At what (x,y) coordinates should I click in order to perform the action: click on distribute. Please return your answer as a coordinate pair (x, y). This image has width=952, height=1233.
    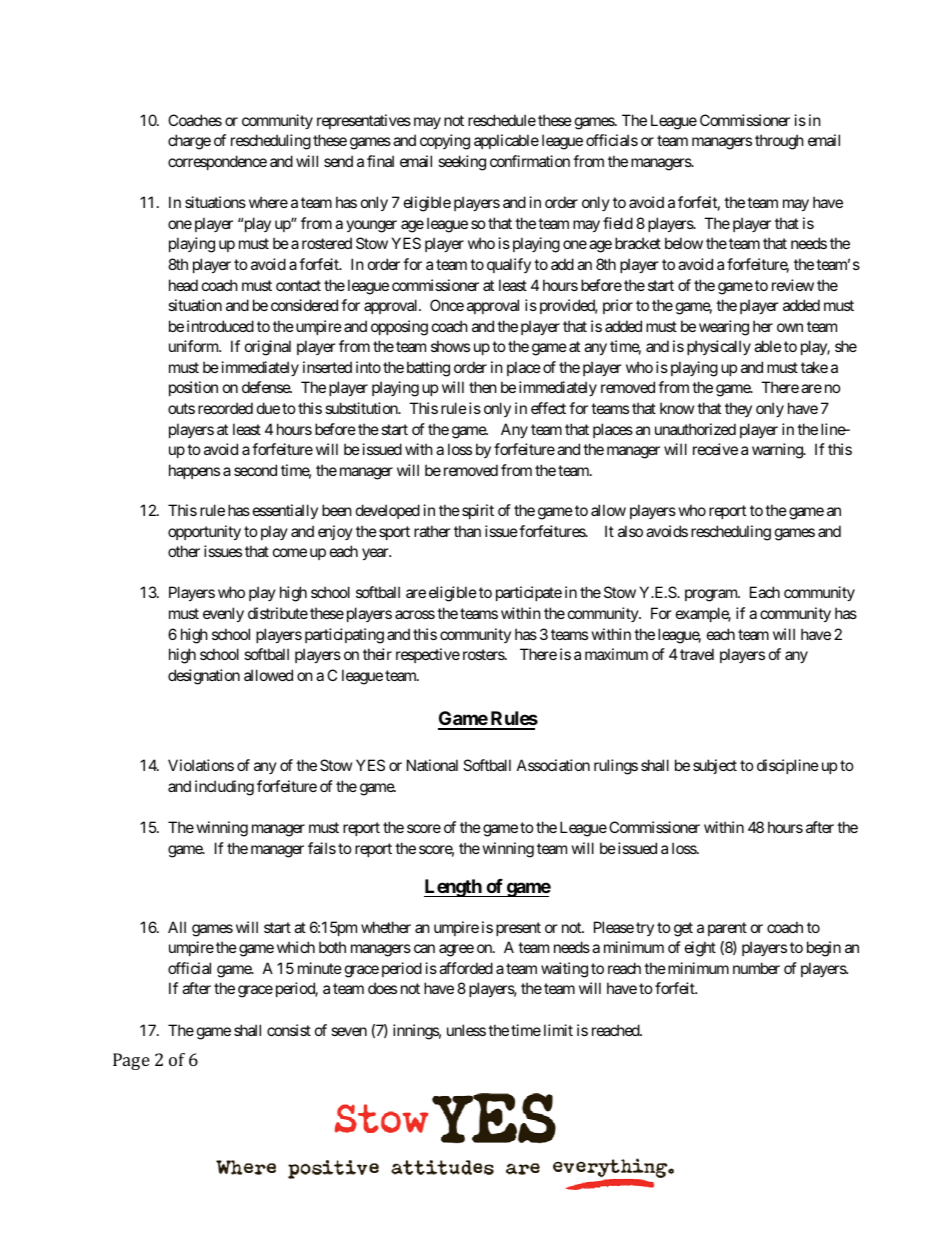
    Looking at the image, I should click on (278, 613).
